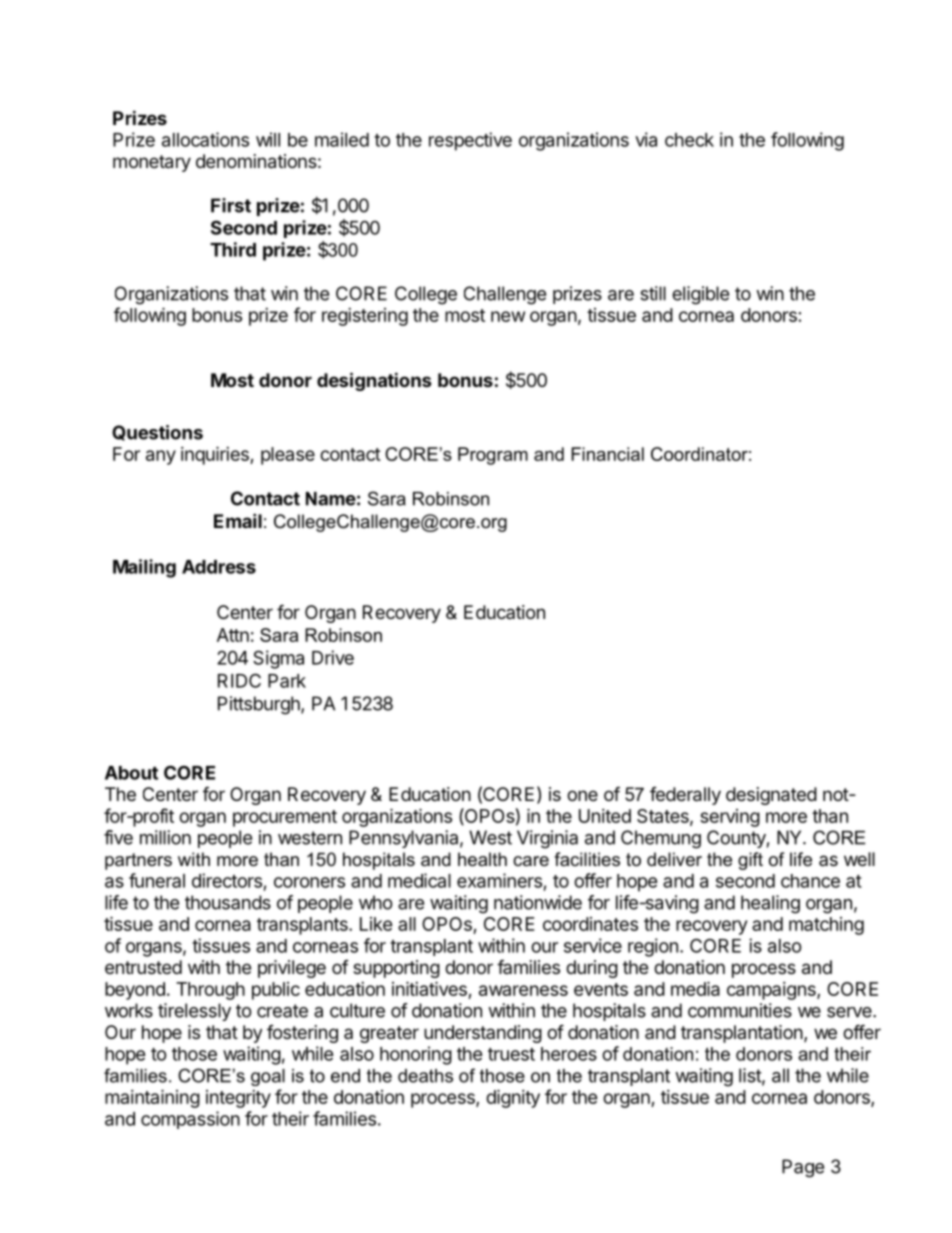 Image resolution: width=952 pixels, height=1233 pixels. Describe the element at coordinates (689, 140) in the screenshot. I see `check` at that location.
